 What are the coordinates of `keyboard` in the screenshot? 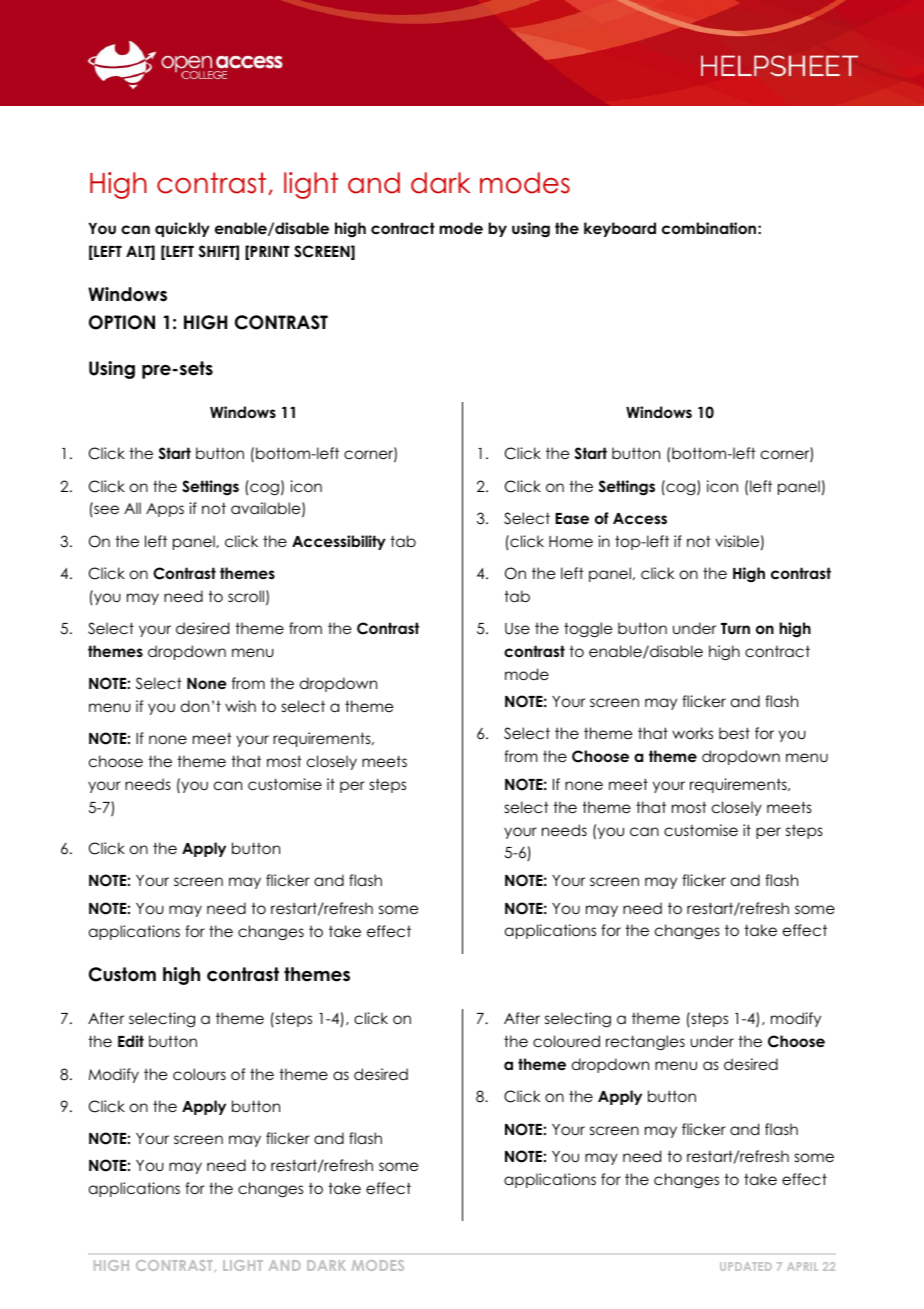 It's located at (620, 229).
